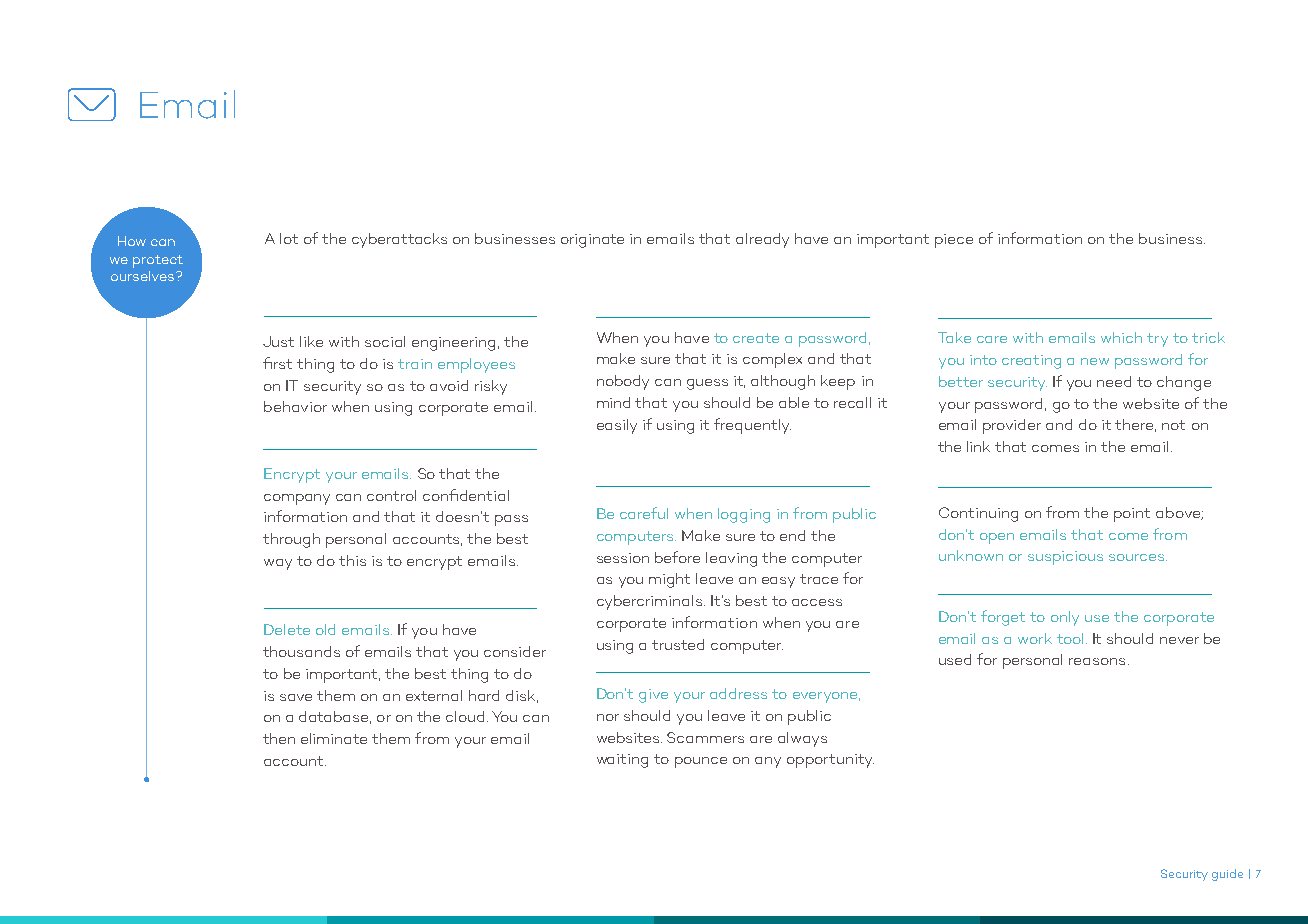  I want to click on lot, so click(289, 238).
